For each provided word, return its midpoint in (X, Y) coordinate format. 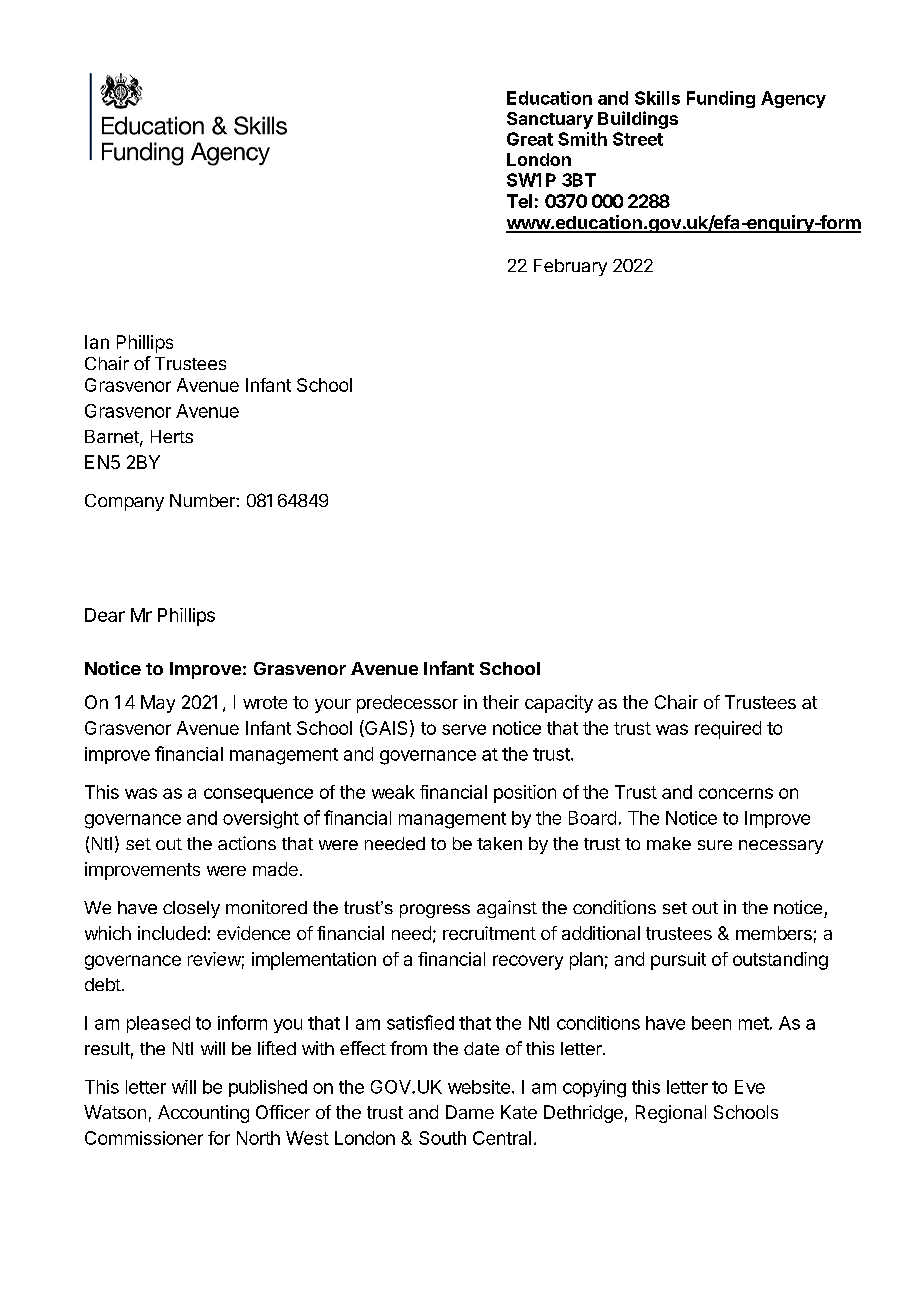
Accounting (203, 1114)
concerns (736, 793)
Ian (97, 342)
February (570, 267)
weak (393, 792)
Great (530, 139)
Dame (470, 1112)
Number (203, 500)
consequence (258, 795)
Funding (721, 99)
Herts (172, 436)
